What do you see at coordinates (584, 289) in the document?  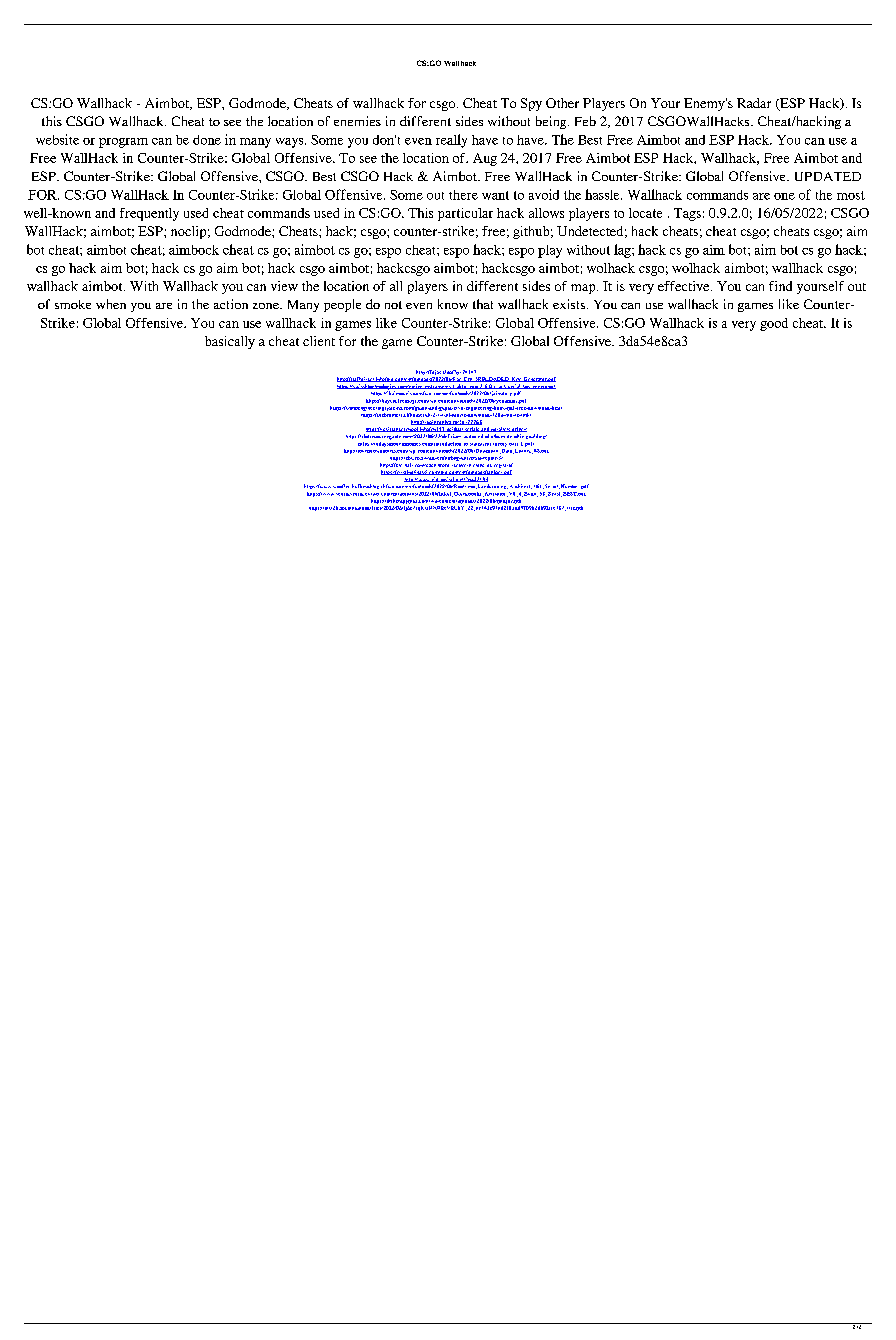 I see `map` at bounding box center [584, 289].
